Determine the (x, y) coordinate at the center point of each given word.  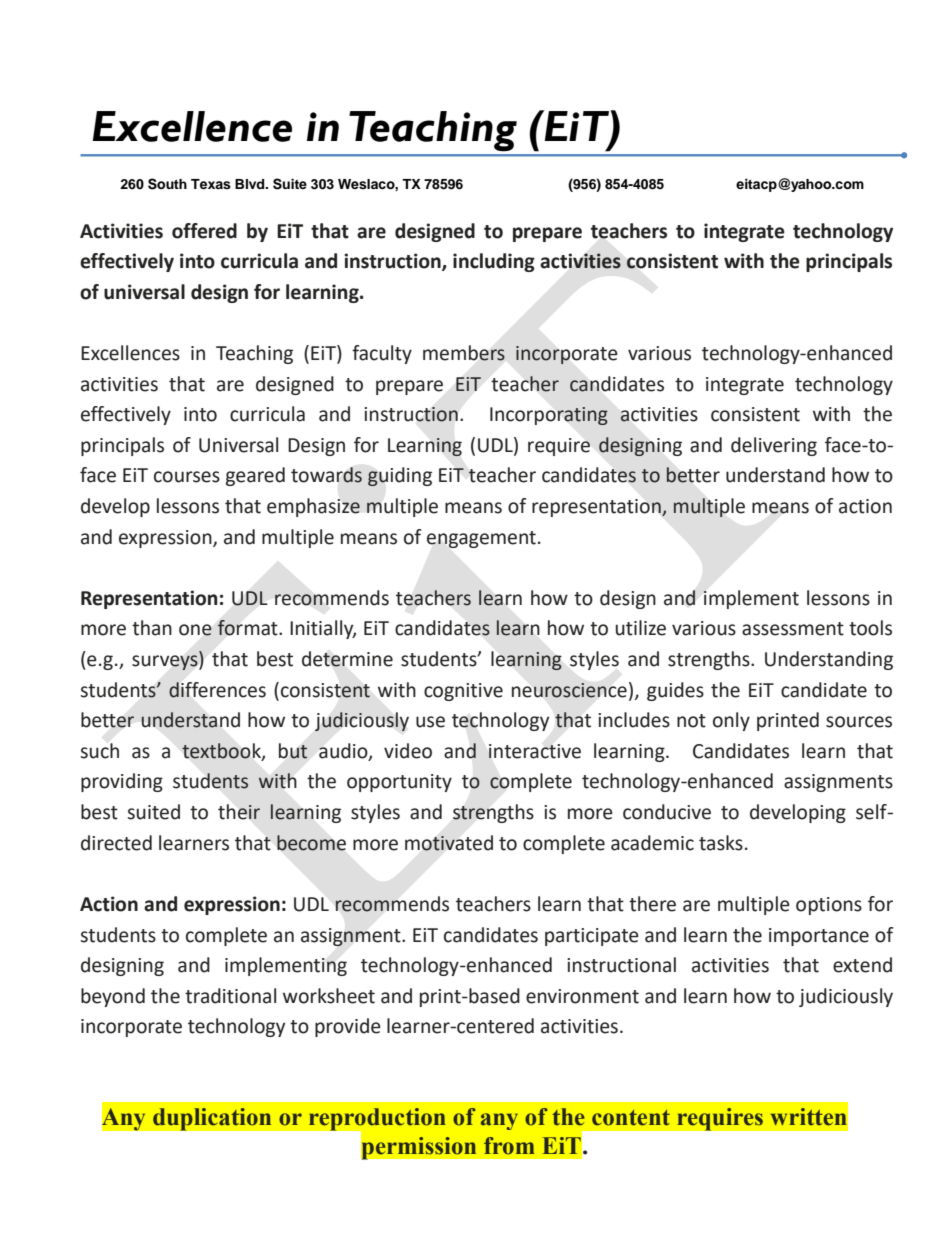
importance (819, 937)
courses (187, 477)
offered (204, 231)
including (494, 262)
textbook (222, 751)
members (464, 353)
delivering (774, 446)
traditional (230, 996)
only (731, 721)
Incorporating (549, 416)
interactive (535, 751)
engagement (481, 539)
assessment (793, 629)
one (195, 630)
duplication (212, 1119)
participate (592, 937)
